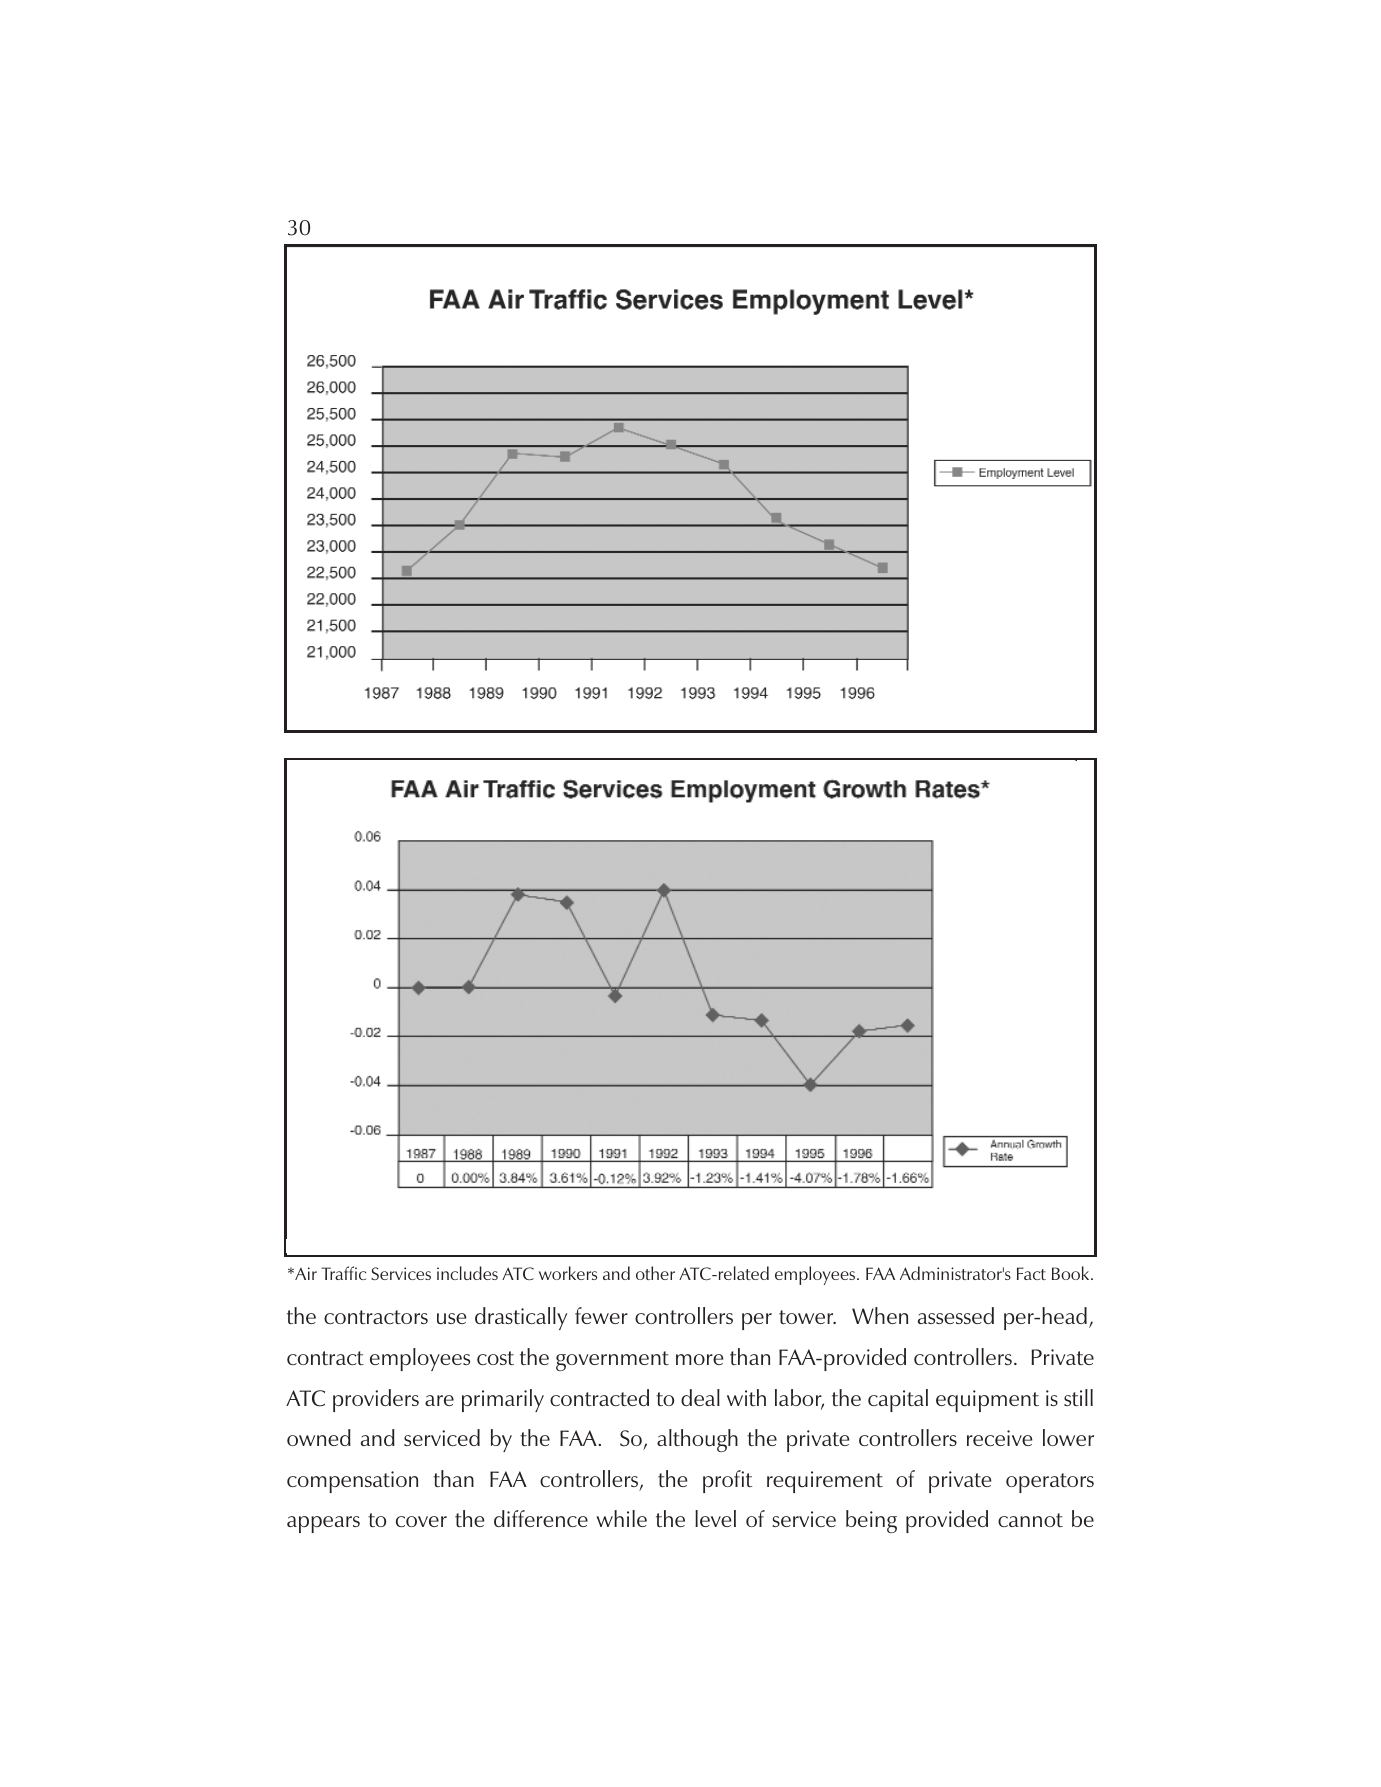 This document has width=1381, height=1787. What do you see at coordinates (697, 1440) in the document?
I see `although` at bounding box center [697, 1440].
